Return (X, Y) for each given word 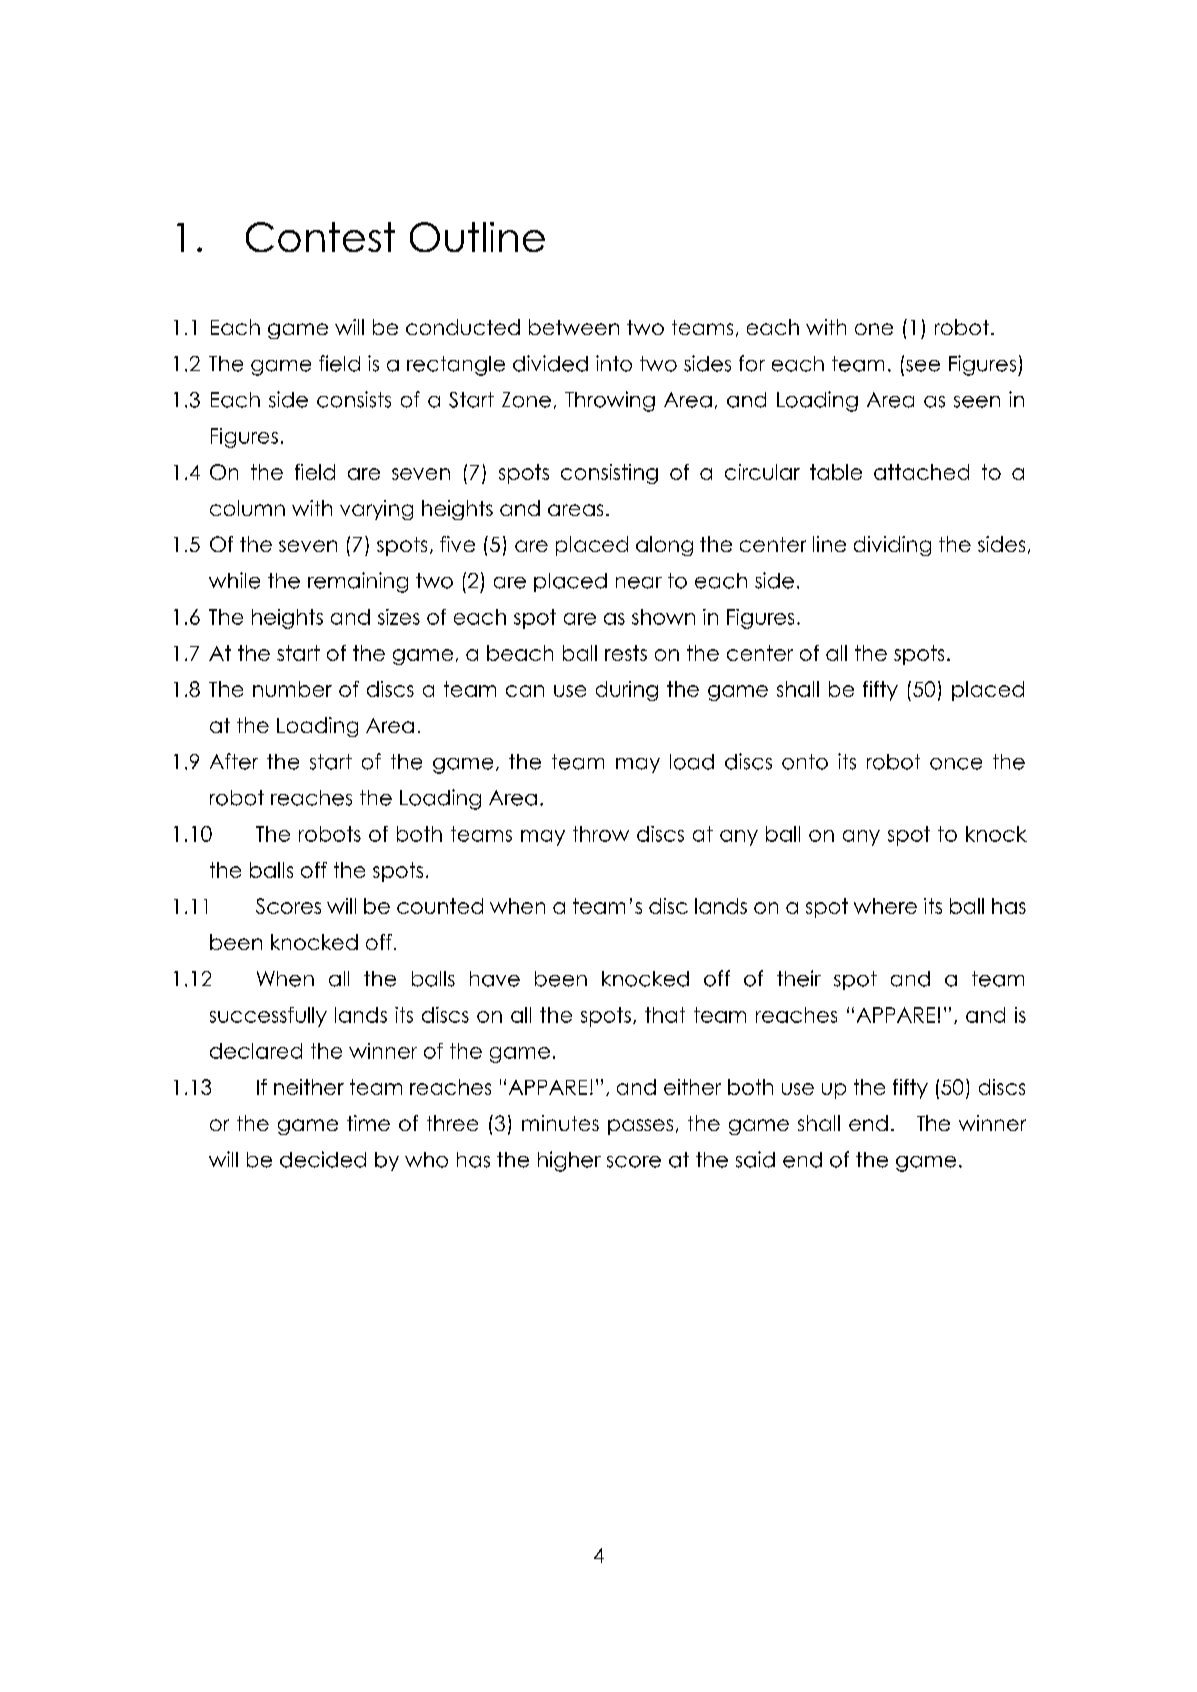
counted (440, 906)
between (574, 327)
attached (921, 472)
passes (640, 1127)
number (292, 689)
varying (376, 510)
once (956, 764)
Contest (320, 237)
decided (323, 1159)
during (627, 691)
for (752, 363)
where (885, 906)
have (495, 979)
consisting (609, 474)
